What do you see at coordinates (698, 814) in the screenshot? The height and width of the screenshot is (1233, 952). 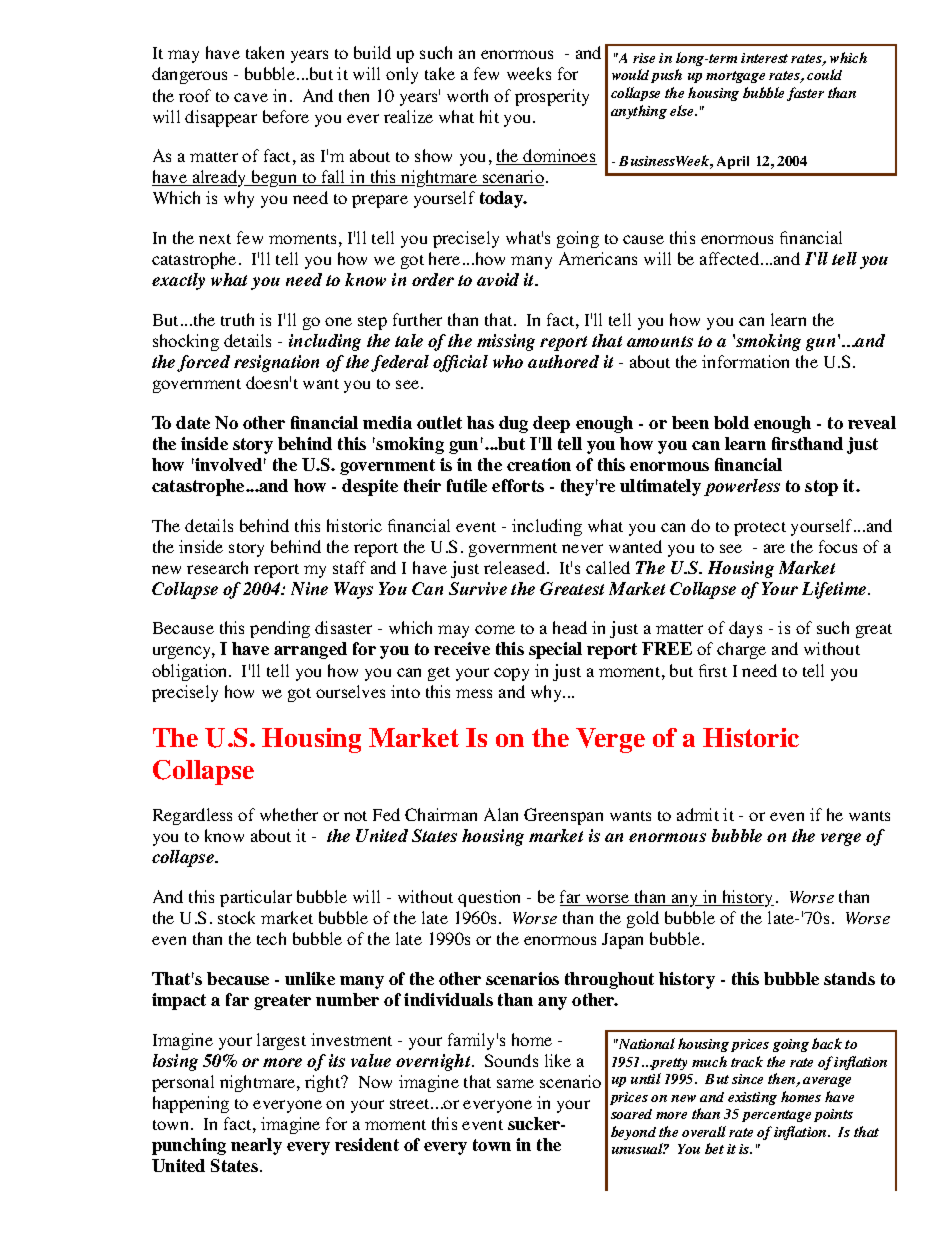 I see `admit` at bounding box center [698, 814].
